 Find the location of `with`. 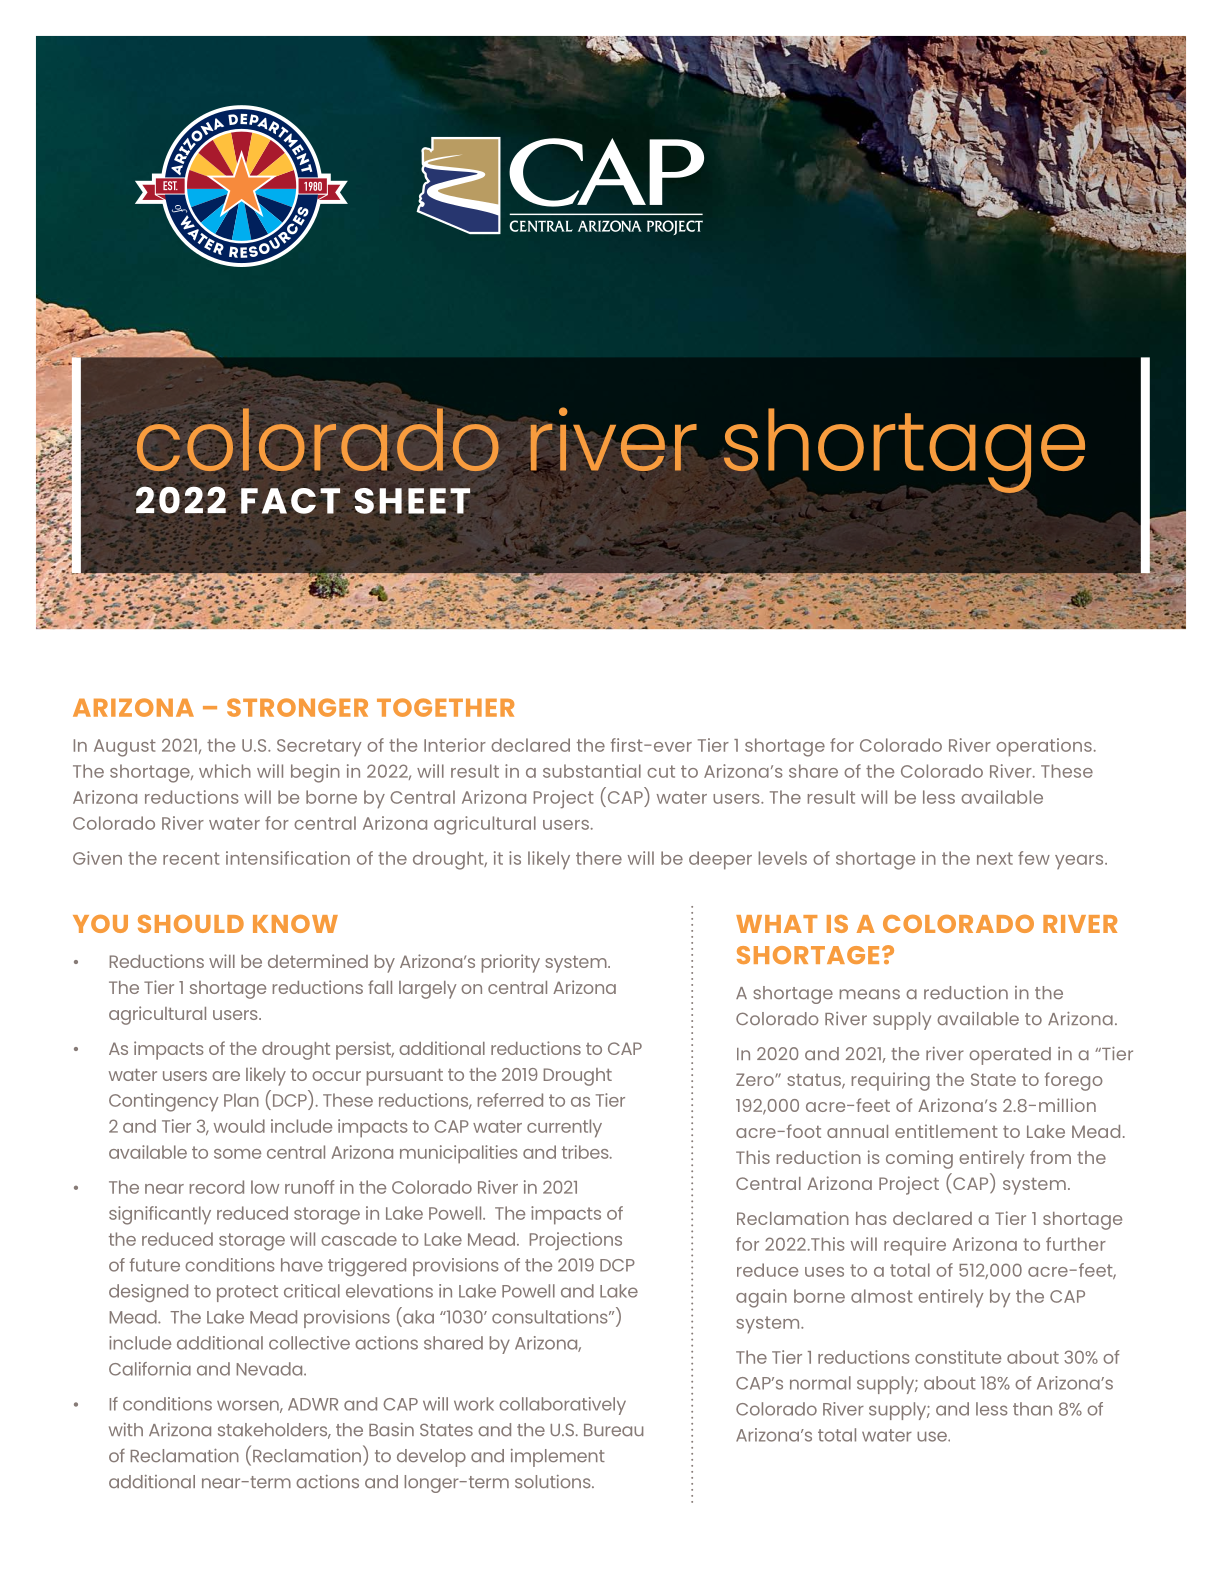

with is located at coordinates (126, 1429).
